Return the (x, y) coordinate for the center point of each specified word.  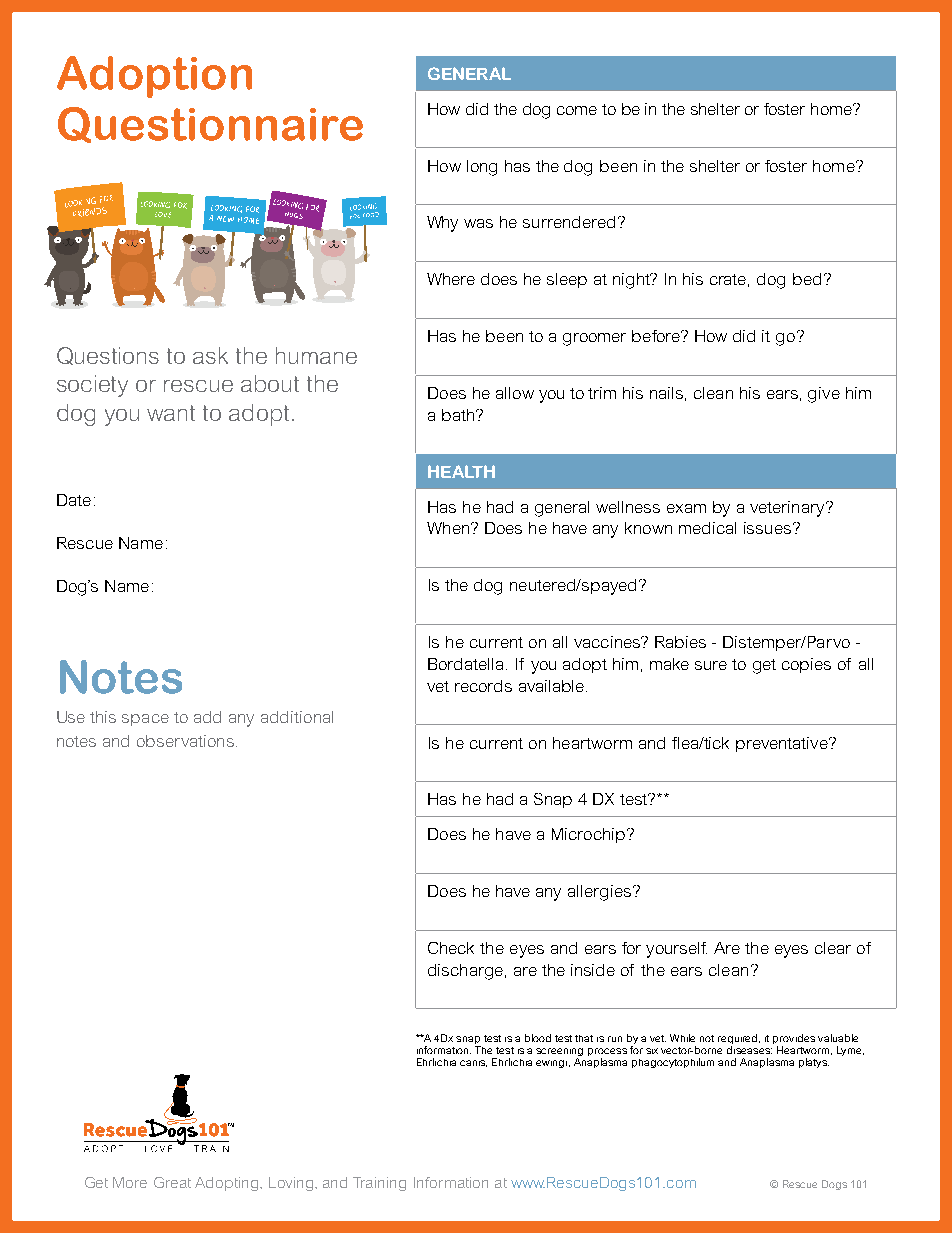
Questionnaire (210, 125)
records (483, 686)
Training (379, 1184)
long (482, 168)
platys (814, 1063)
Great (172, 1182)
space (145, 720)
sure (711, 665)
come (577, 110)
